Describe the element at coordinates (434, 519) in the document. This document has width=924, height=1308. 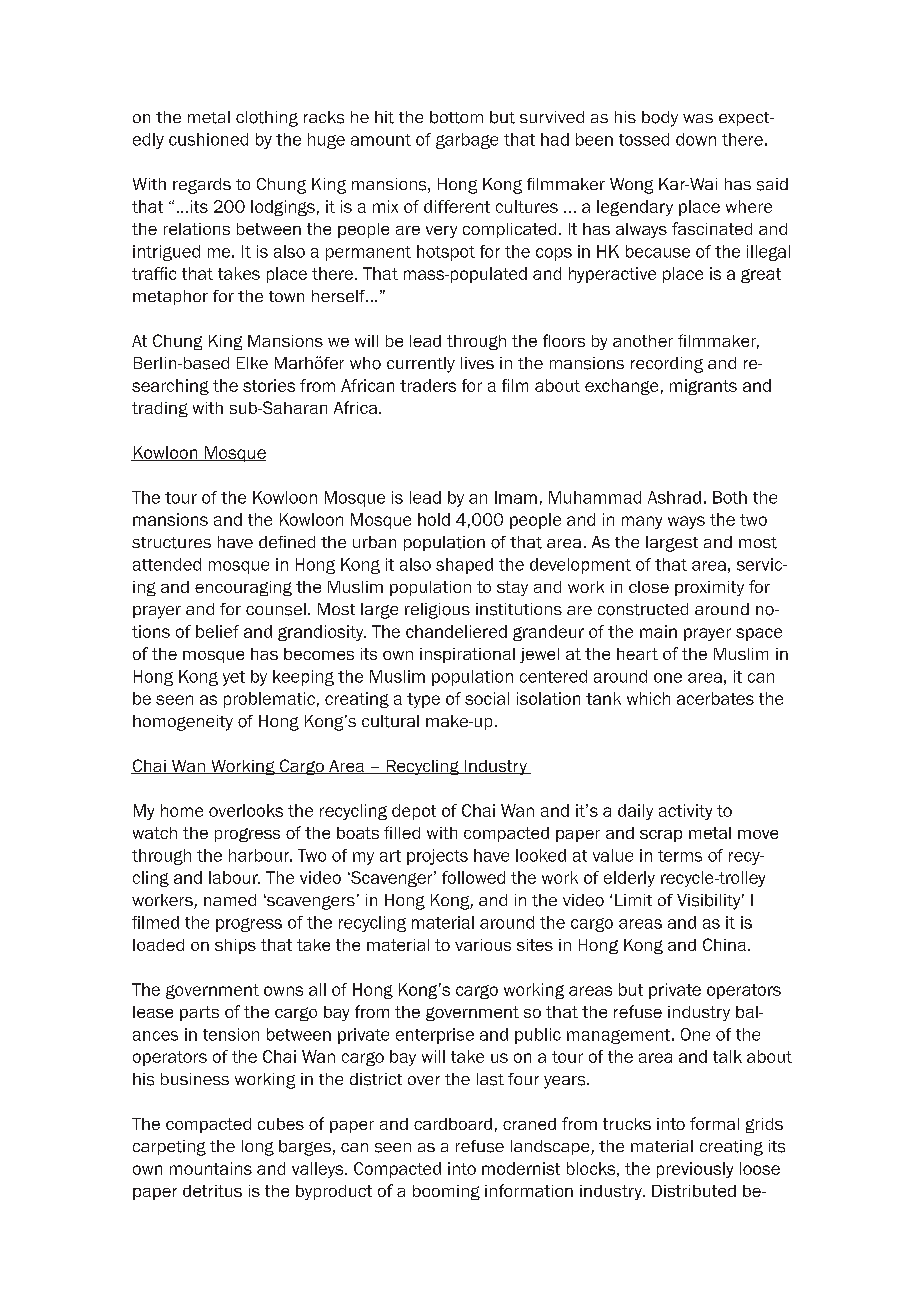
I see `hold` at that location.
